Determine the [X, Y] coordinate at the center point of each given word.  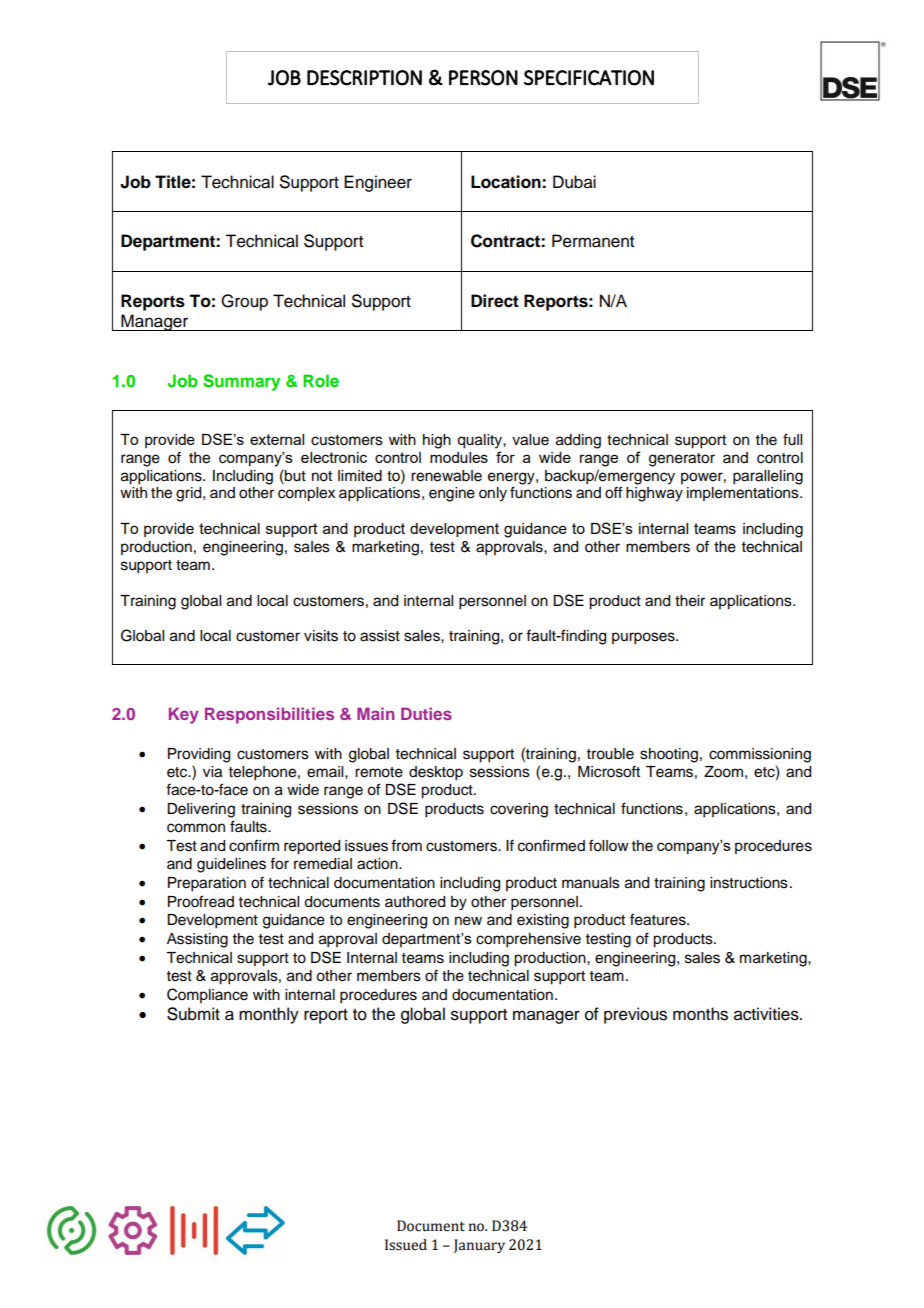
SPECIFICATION [589, 78]
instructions [749, 883]
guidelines [231, 865]
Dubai [574, 182]
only [493, 494]
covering [519, 810]
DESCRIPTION [364, 78]
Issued [406, 1245]
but [294, 475]
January [479, 1246]
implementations [744, 494]
